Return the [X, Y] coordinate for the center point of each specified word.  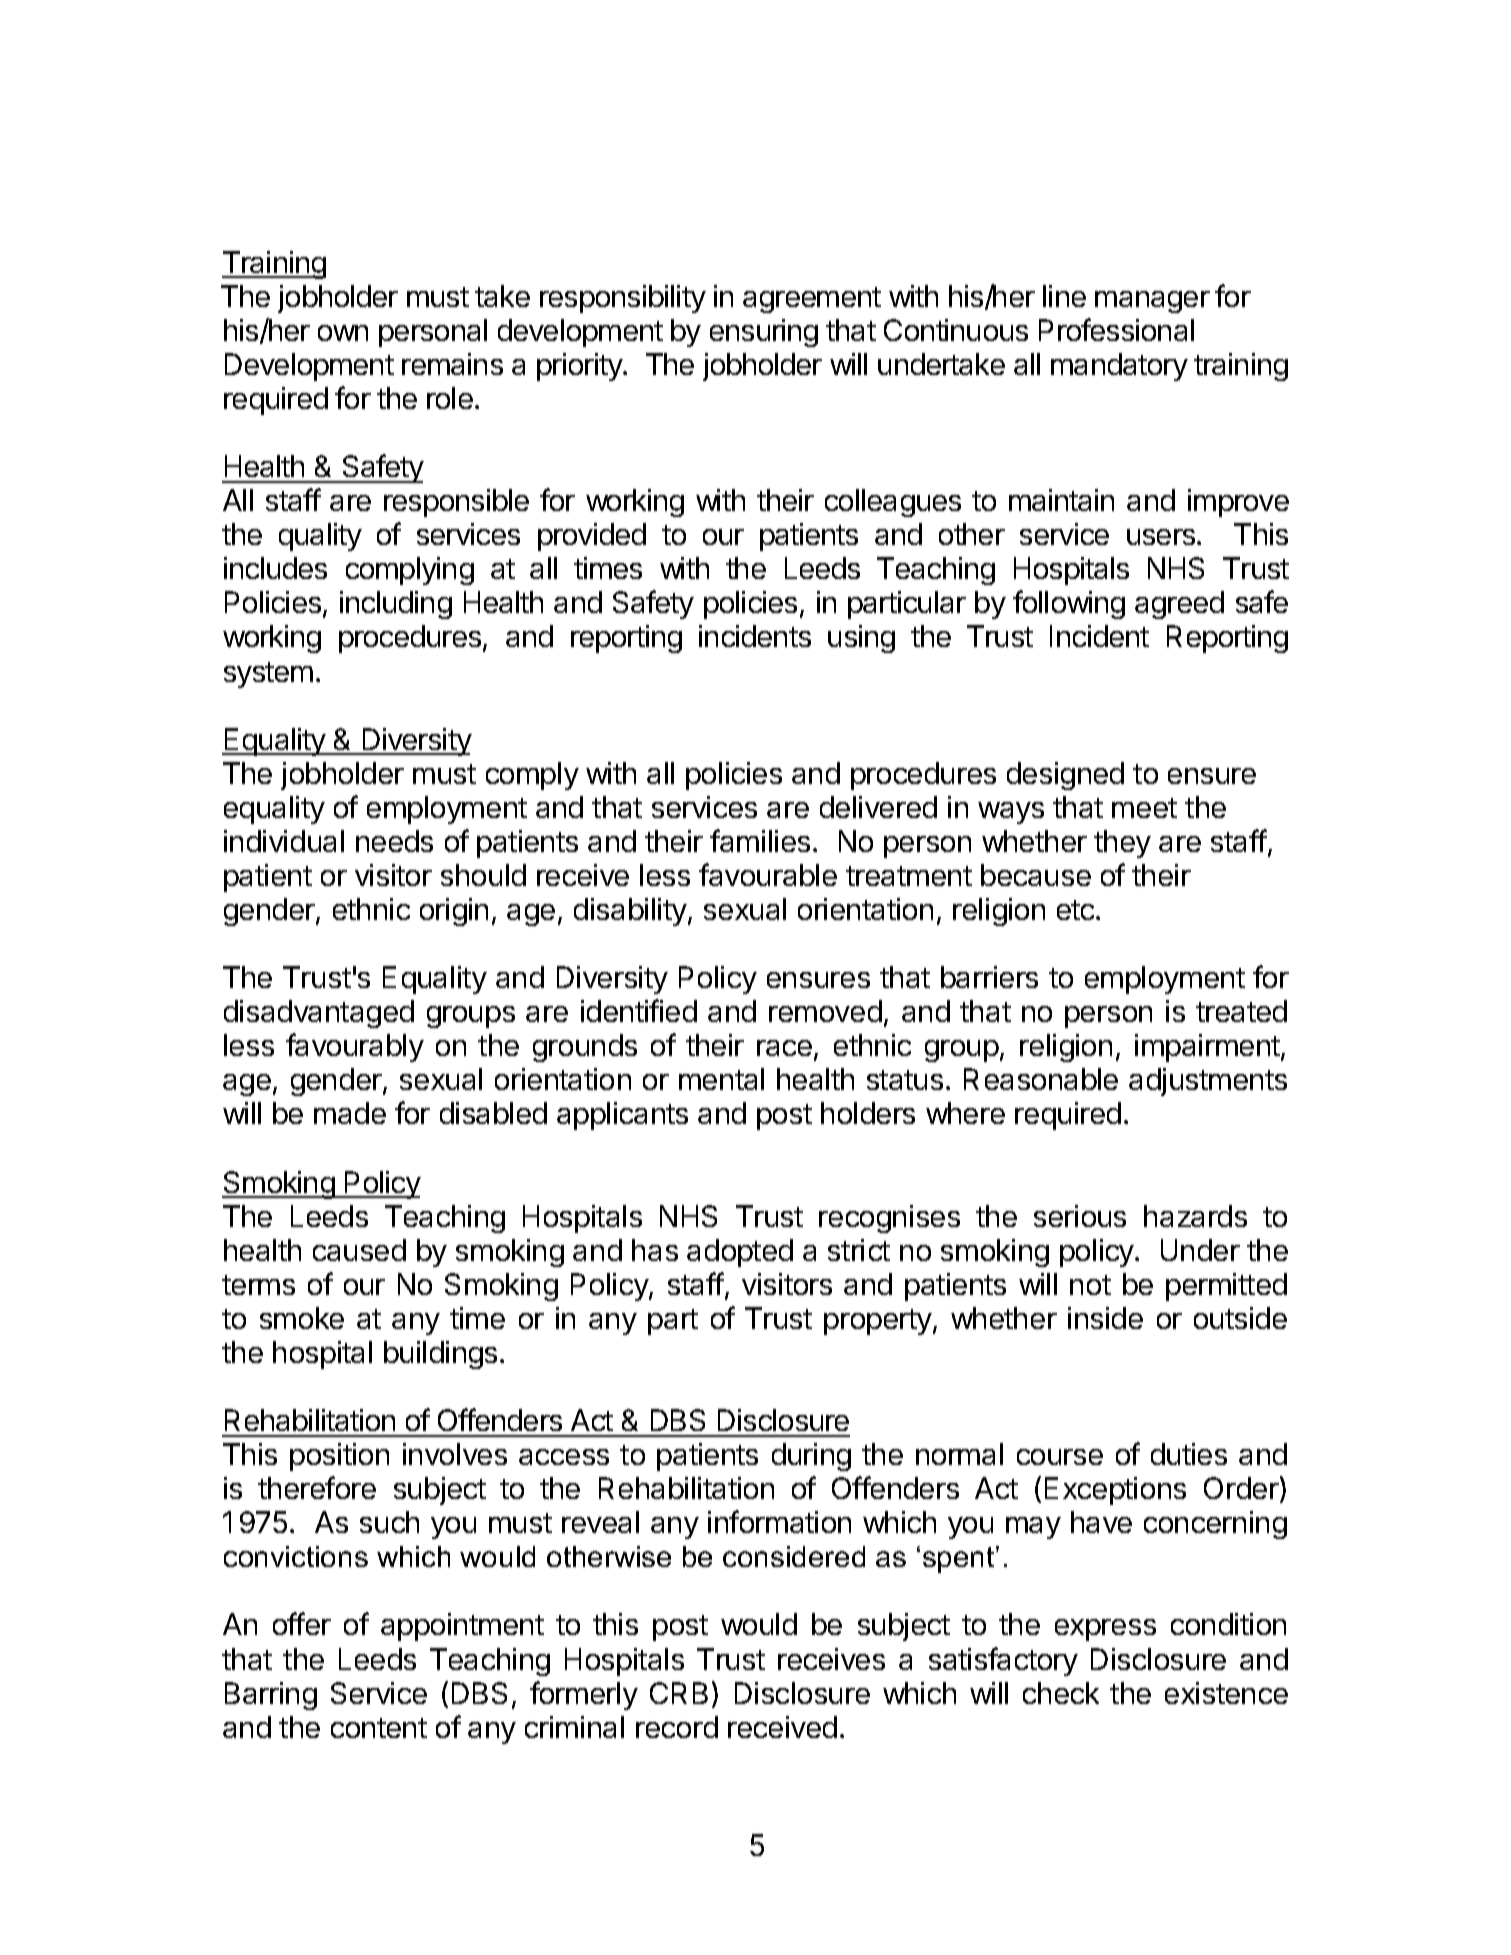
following [1069, 604]
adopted [740, 1253]
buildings [440, 1355]
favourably [355, 1047]
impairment [1208, 1048]
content [379, 1728]
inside [1105, 1318]
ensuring [764, 333]
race [784, 1048]
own [343, 333]
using [861, 639]
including [396, 605]
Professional [1116, 329]
